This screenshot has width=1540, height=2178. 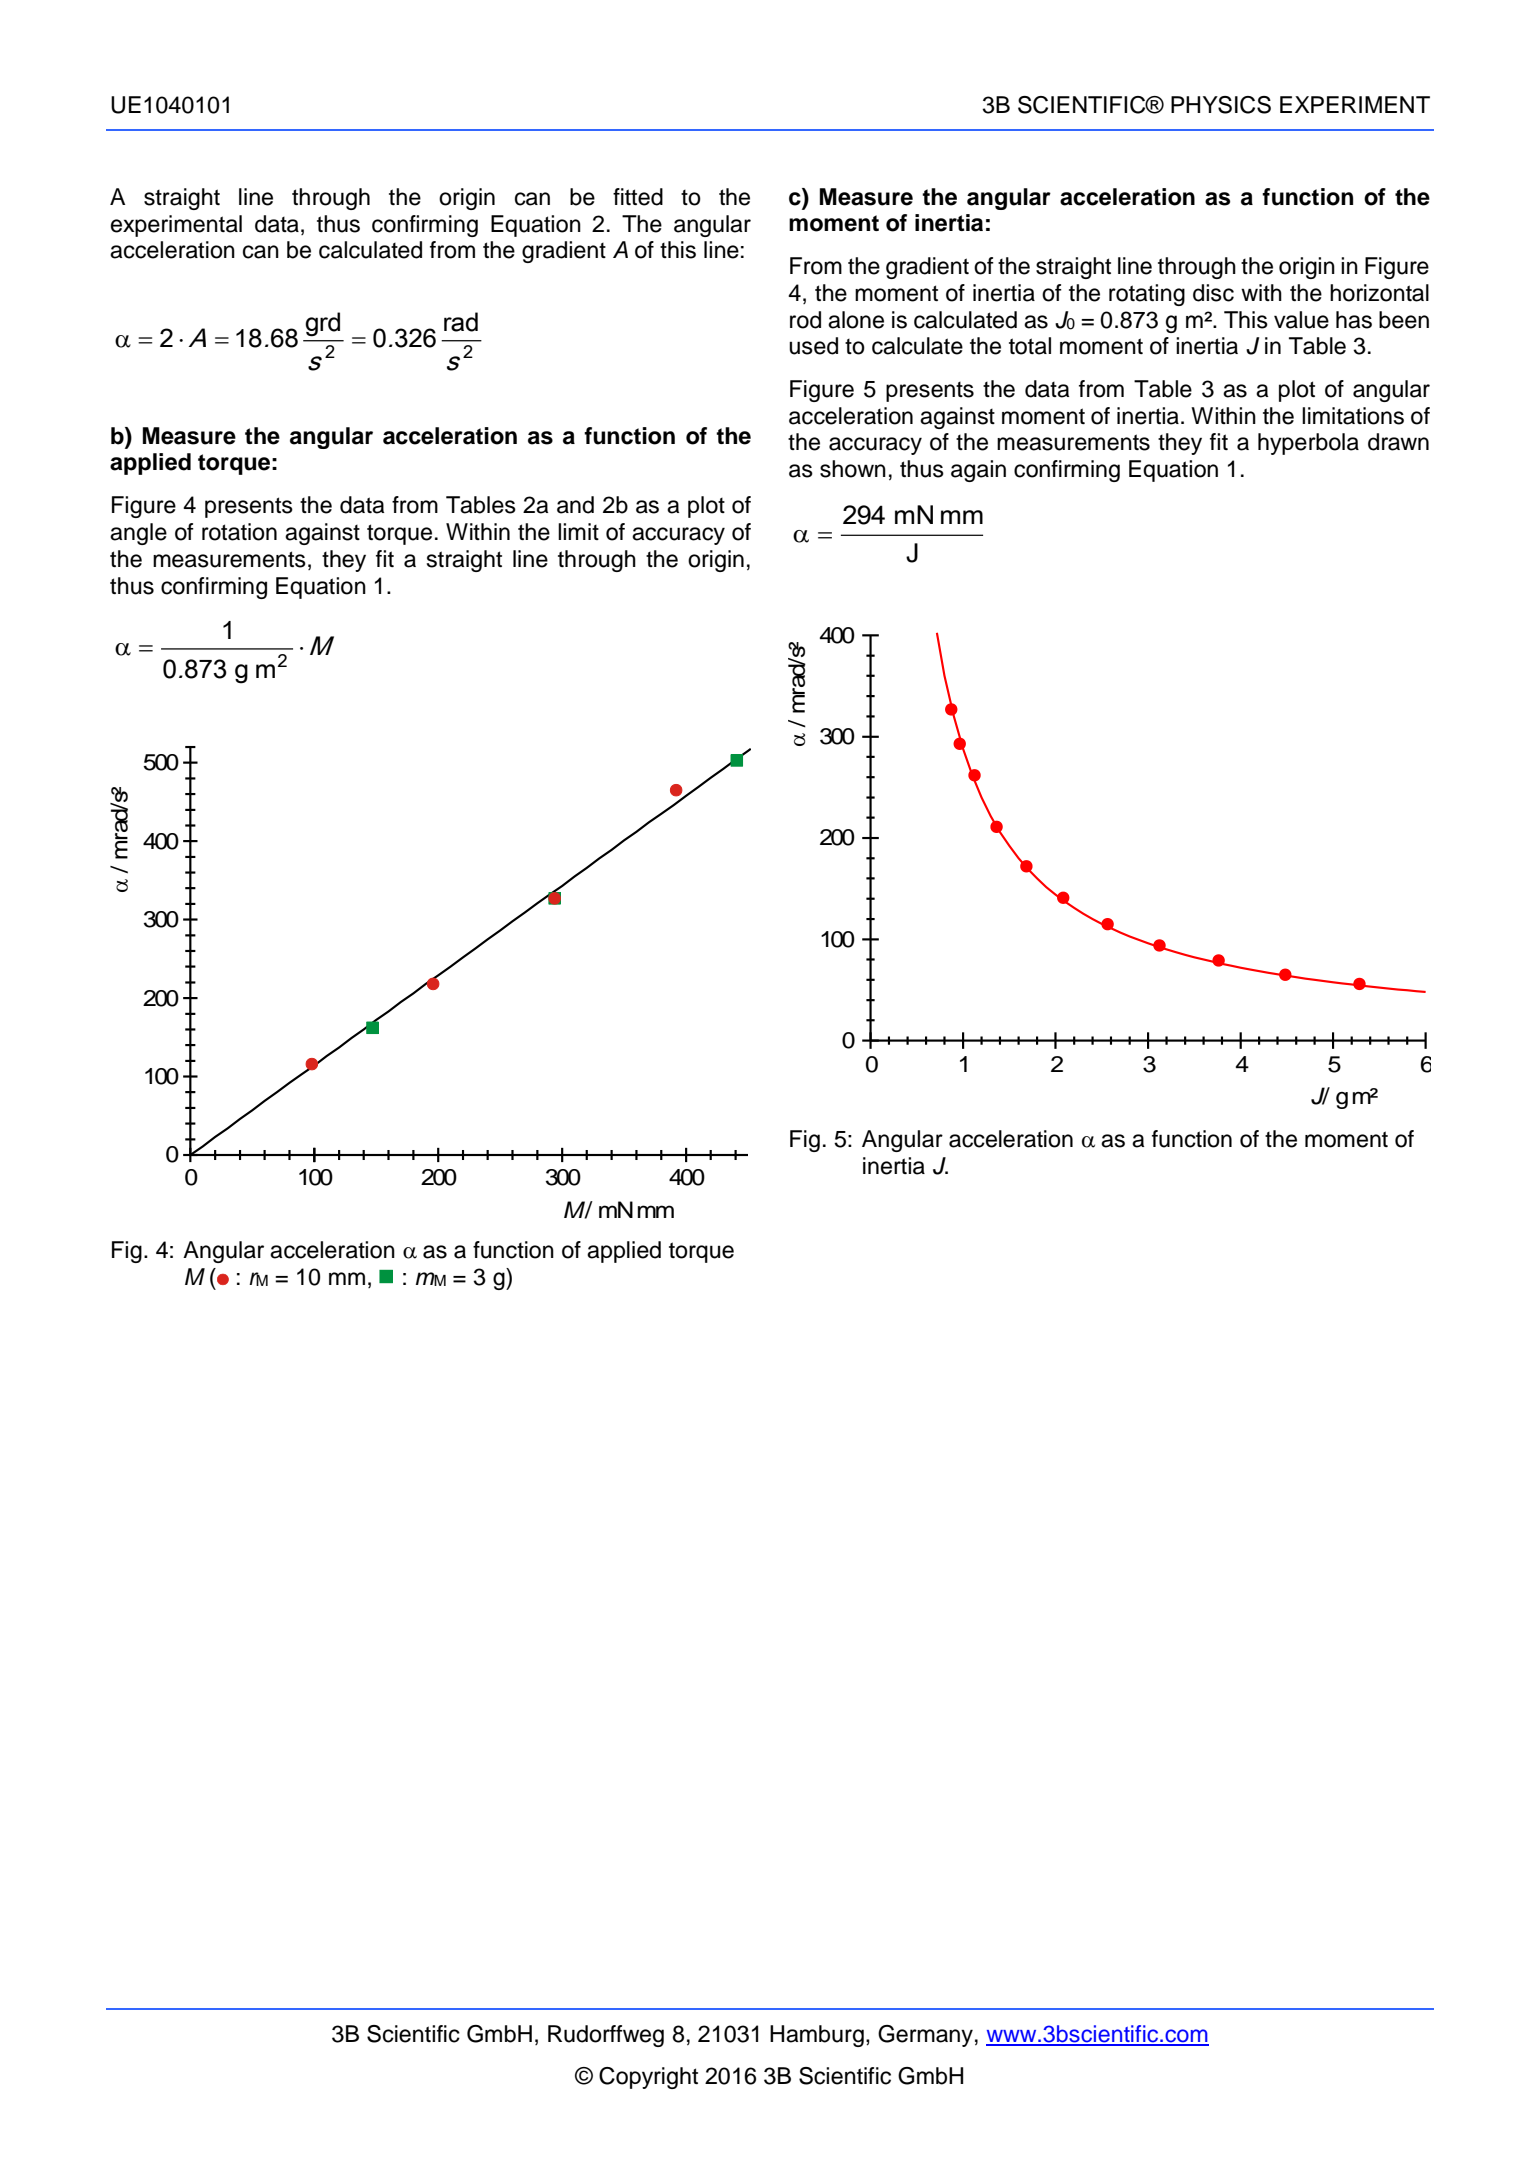 What do you see at coordinates (925, 2036) in the screenshot?
I see `Germany` at bounding box center [925, 2036].
